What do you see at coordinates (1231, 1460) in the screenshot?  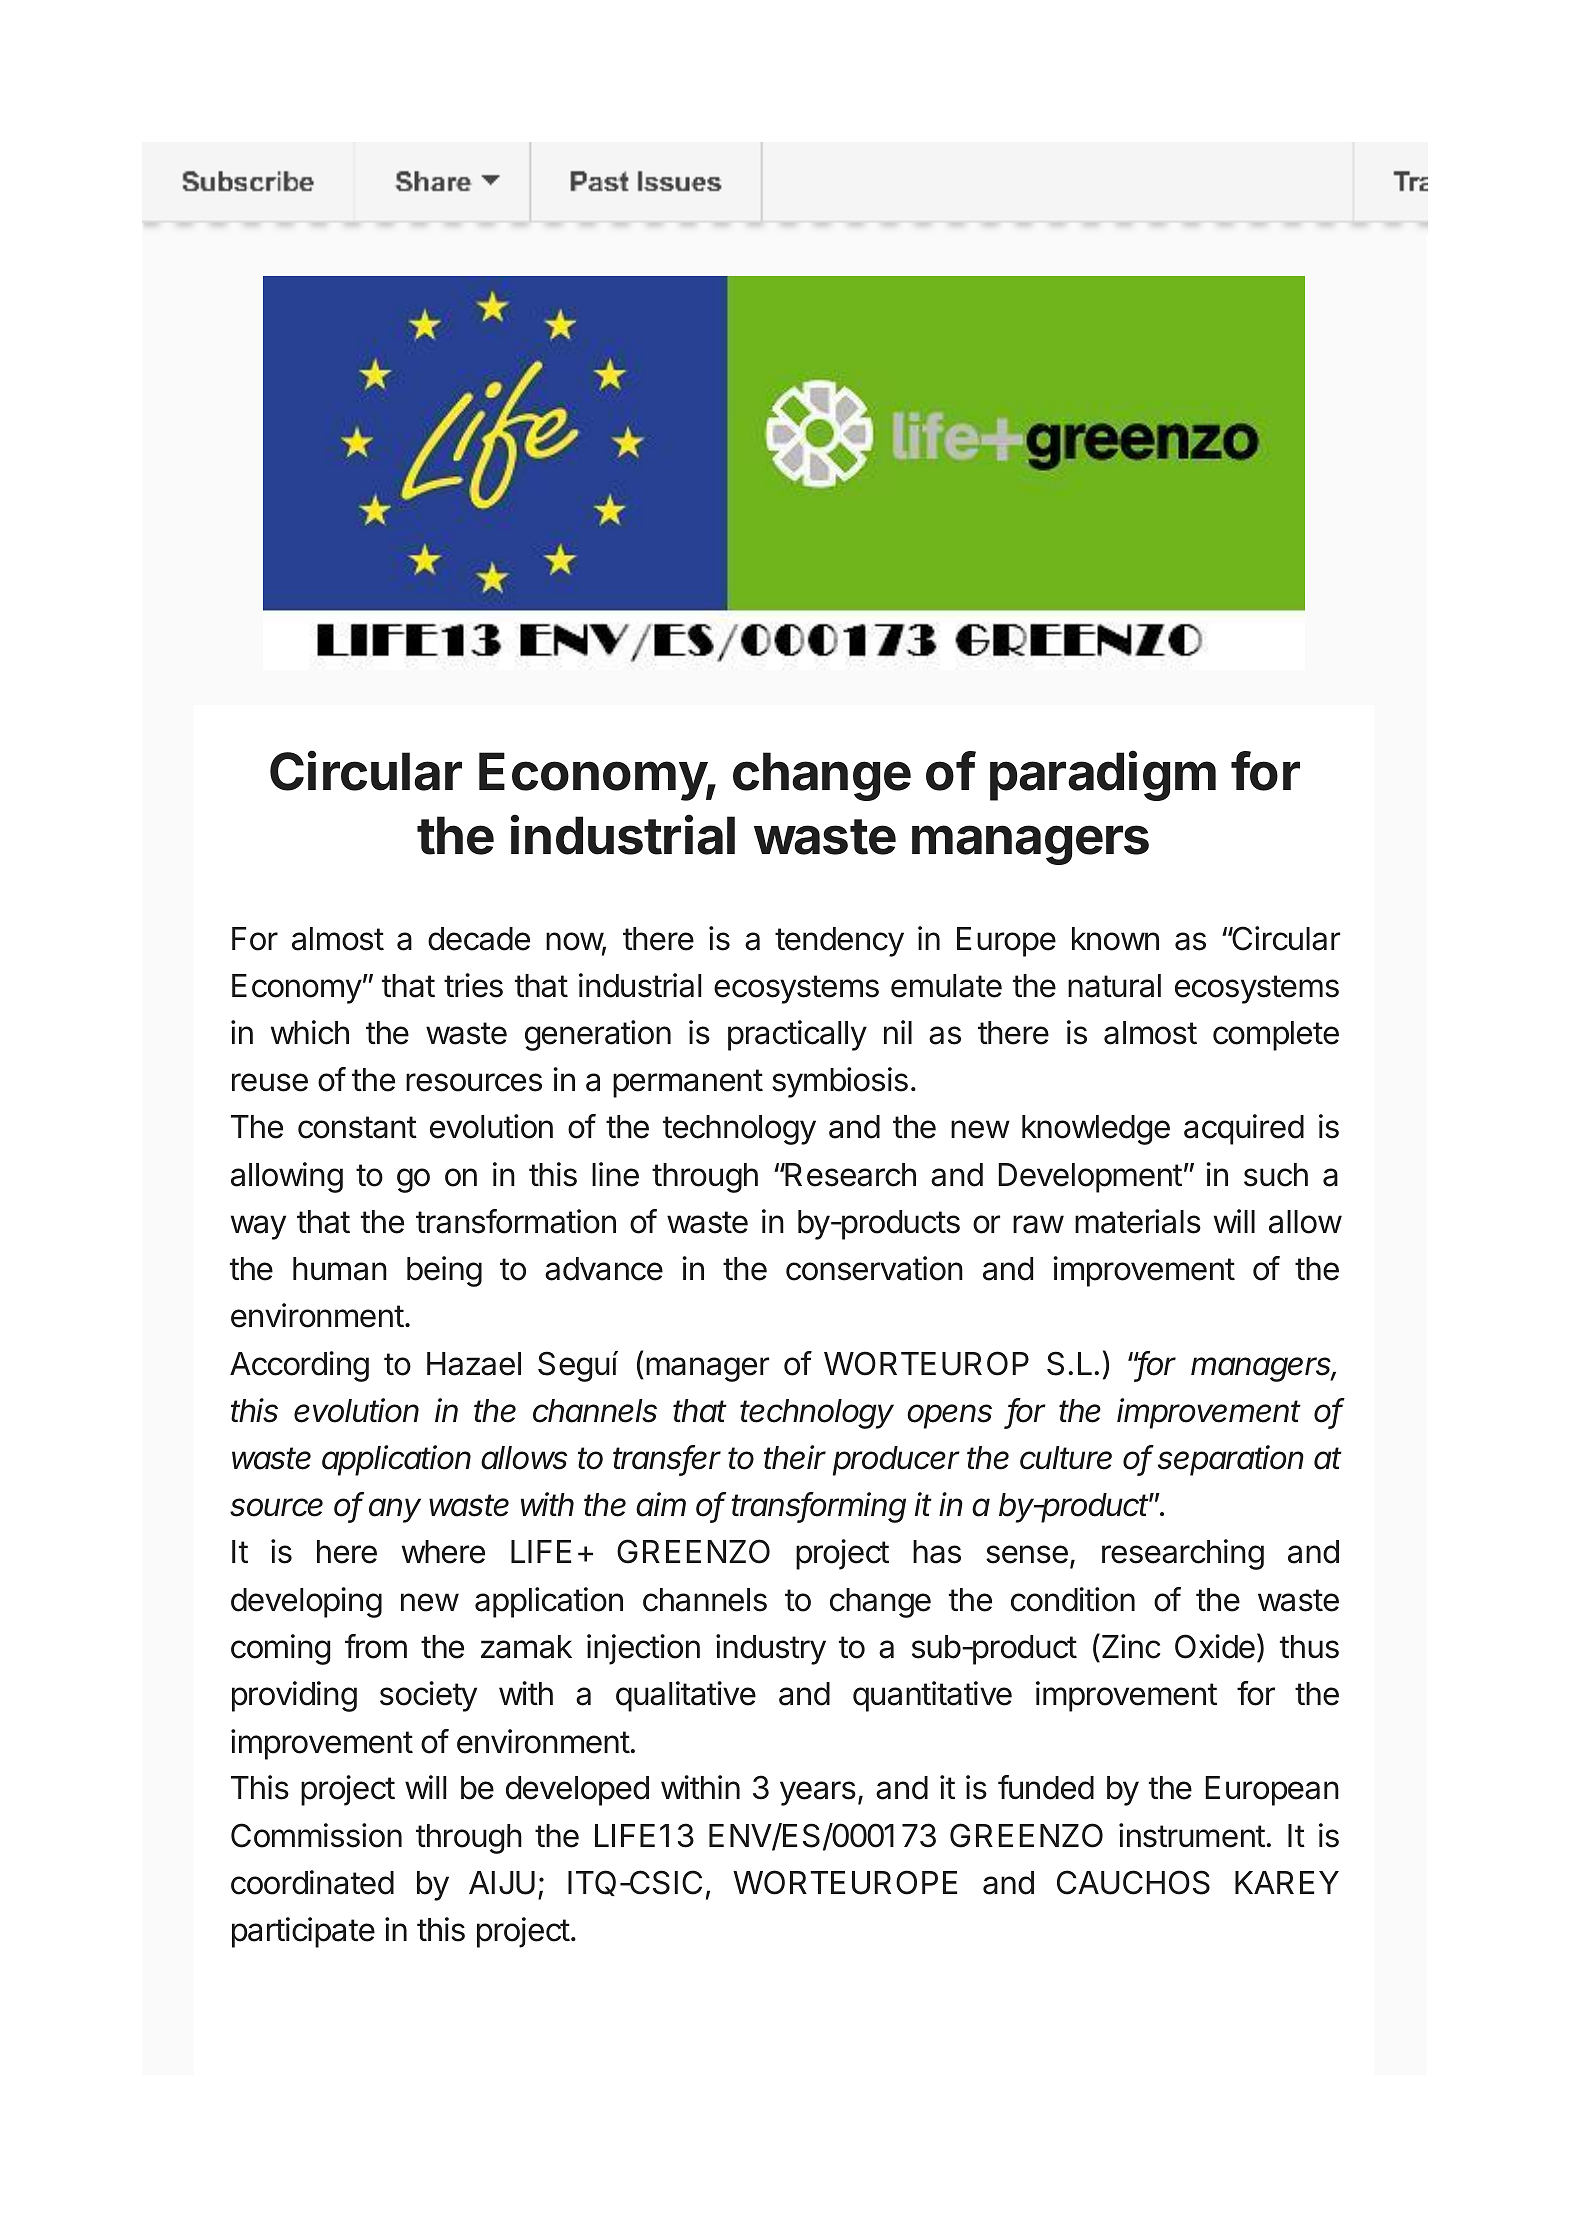 I see `separation` at bounding box center [1231, 1460].
